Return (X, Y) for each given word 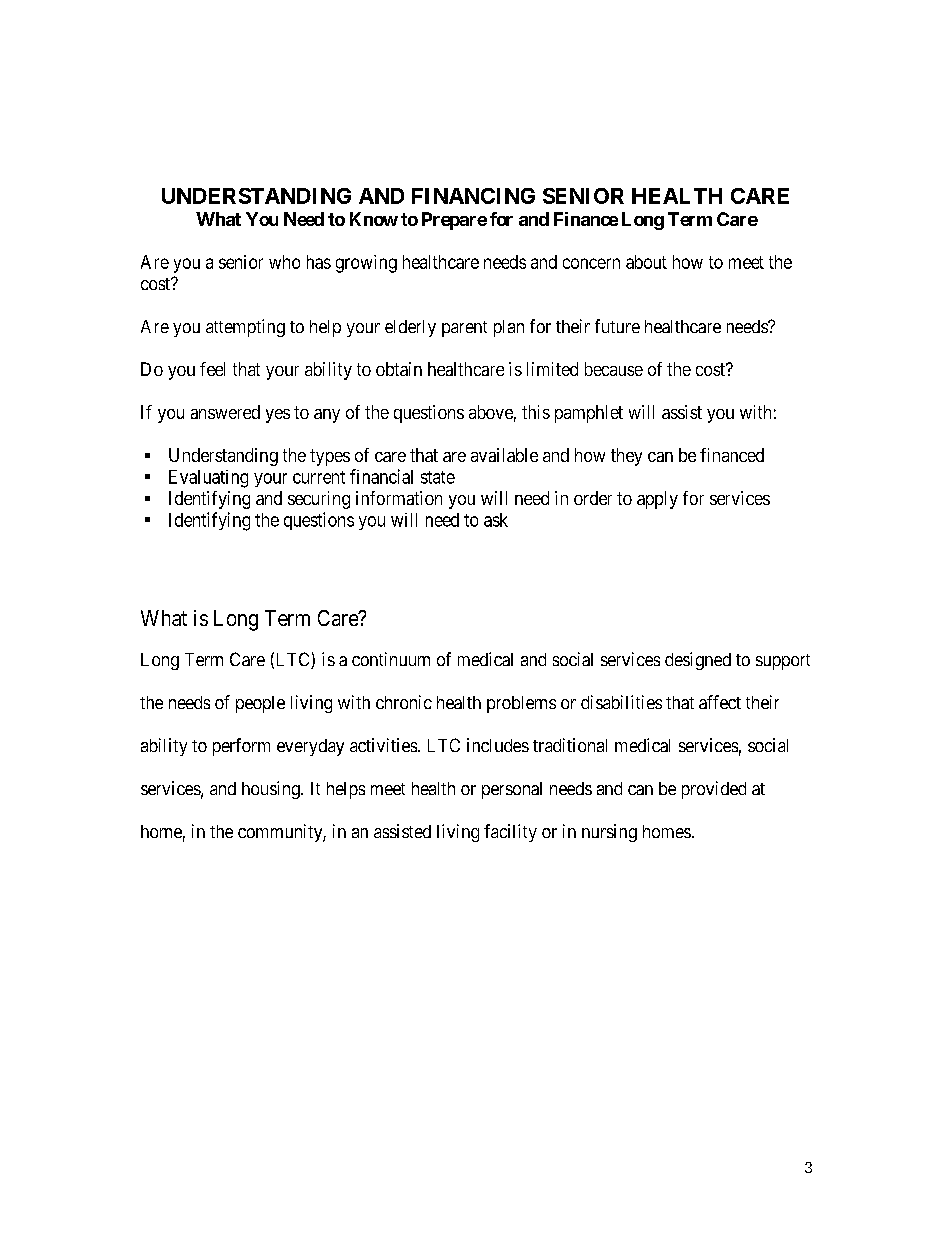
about (646, 262)
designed (698, 661)
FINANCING (473, 196)
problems (521, 704)
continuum (391, 659)
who (284, 262)
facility (510, 833)
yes (278, 416)
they (626, 457)
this (536, 412)
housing (272, 790)
